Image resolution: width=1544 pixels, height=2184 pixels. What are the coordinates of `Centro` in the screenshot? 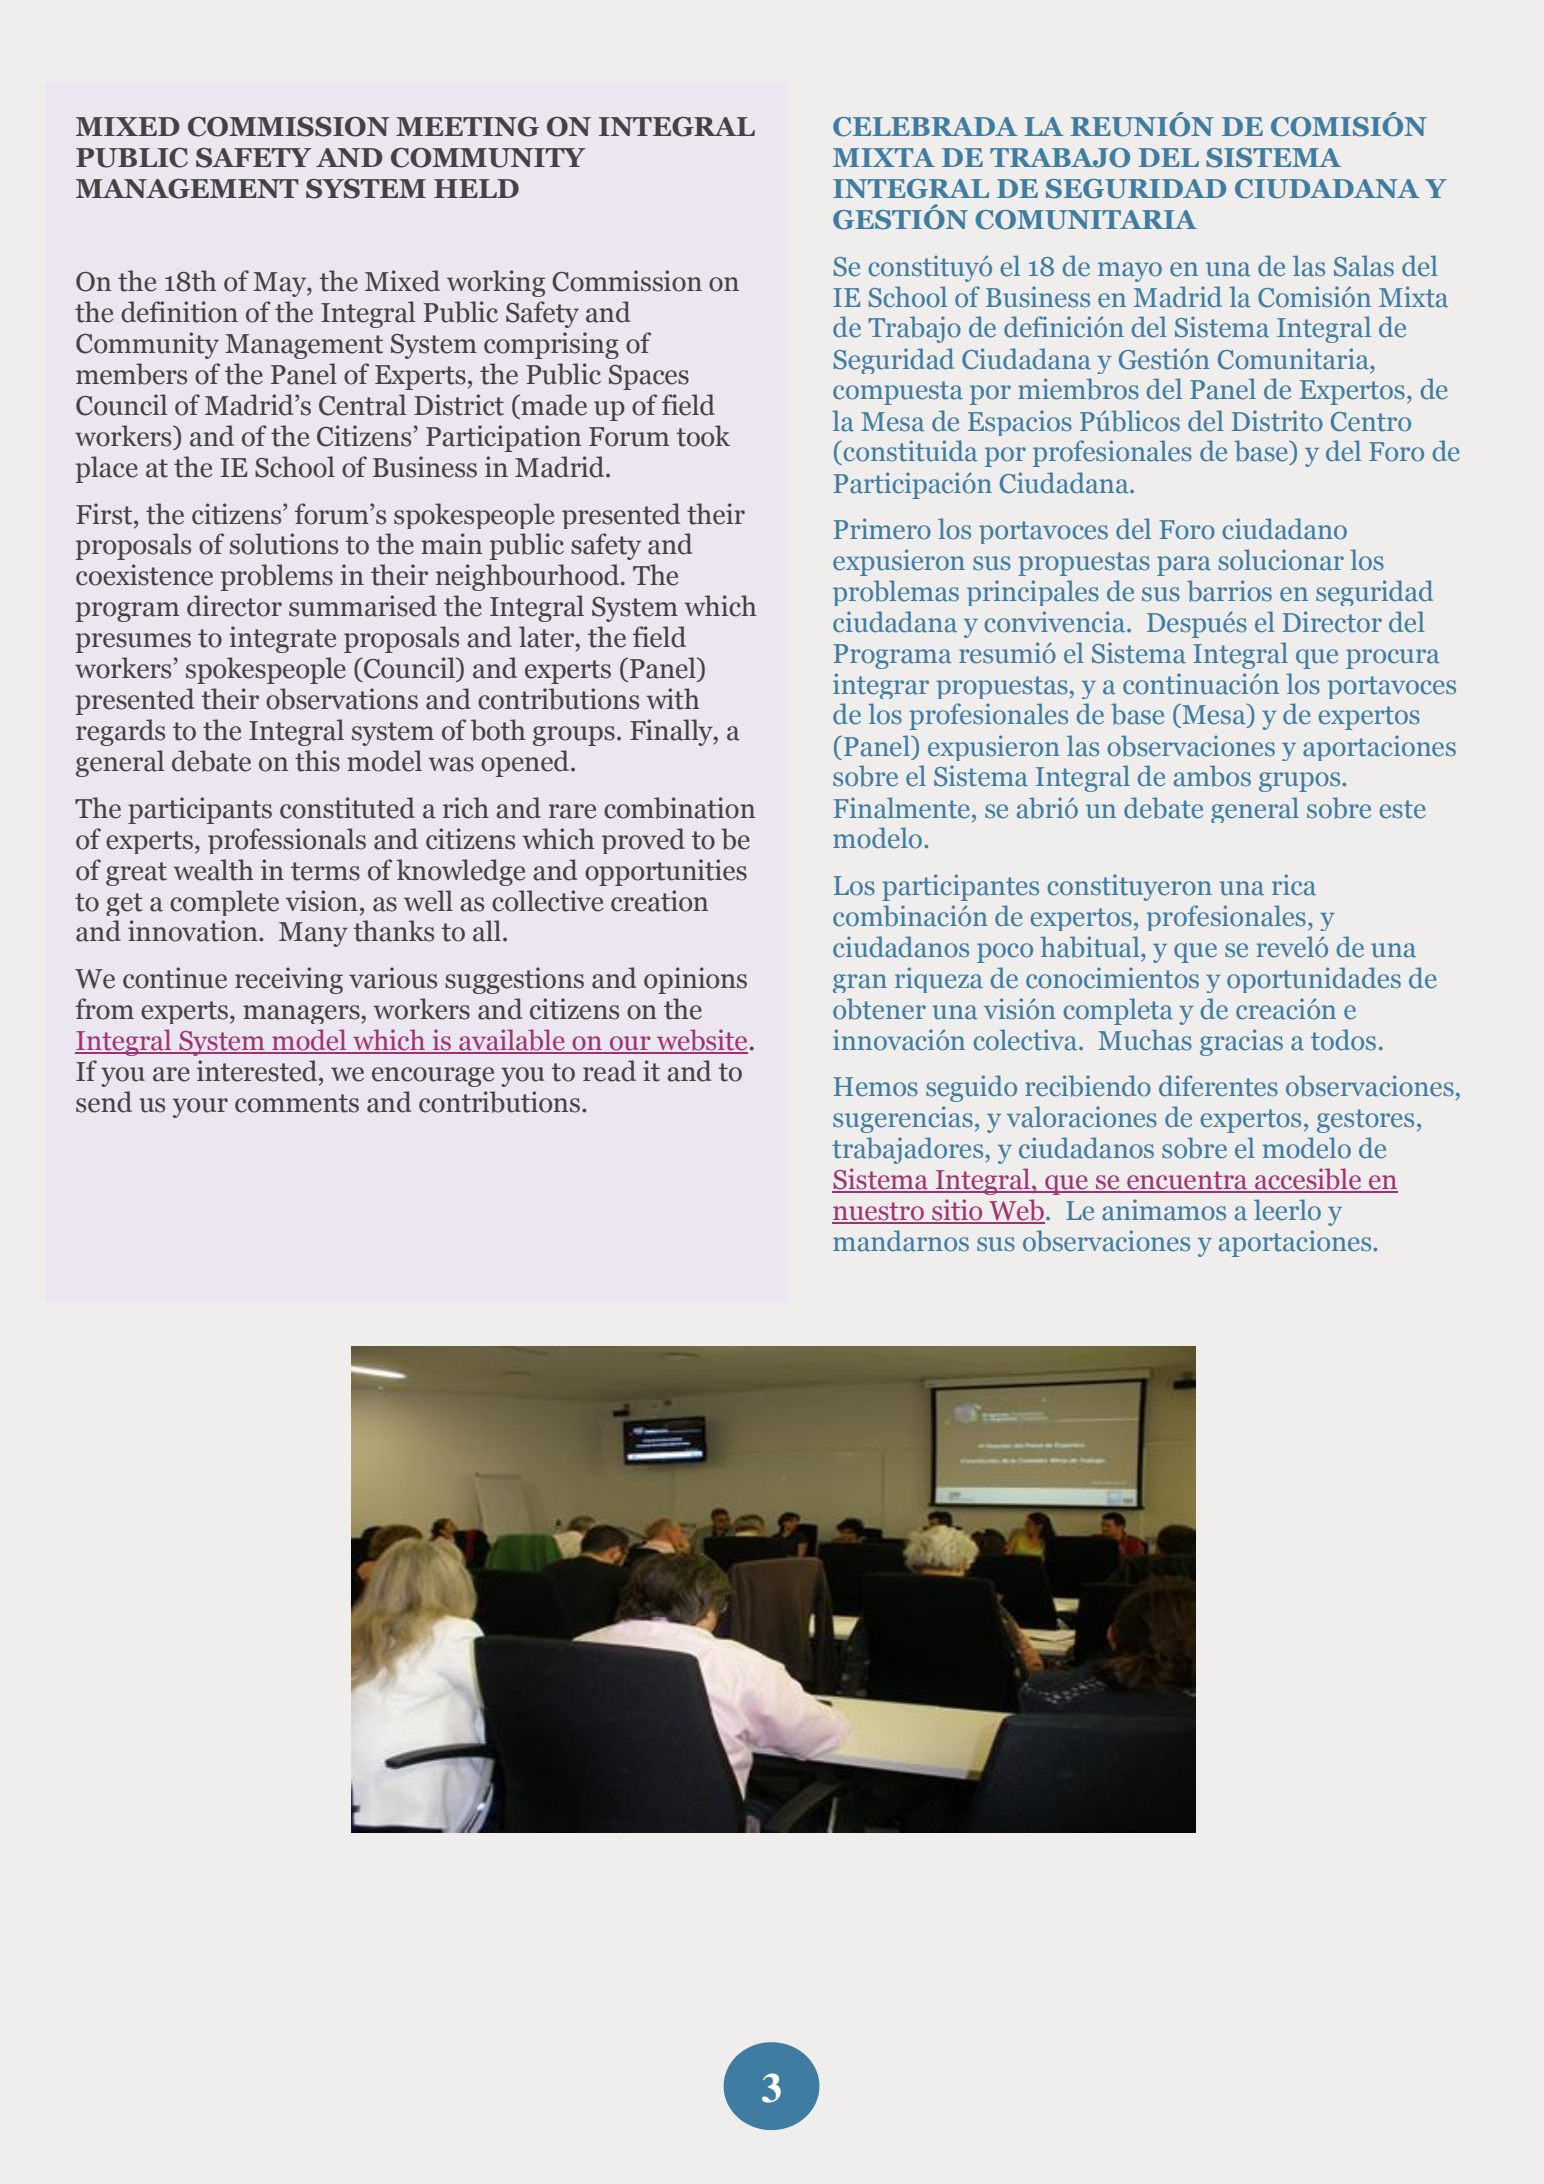 It's located at (1371, 422).
